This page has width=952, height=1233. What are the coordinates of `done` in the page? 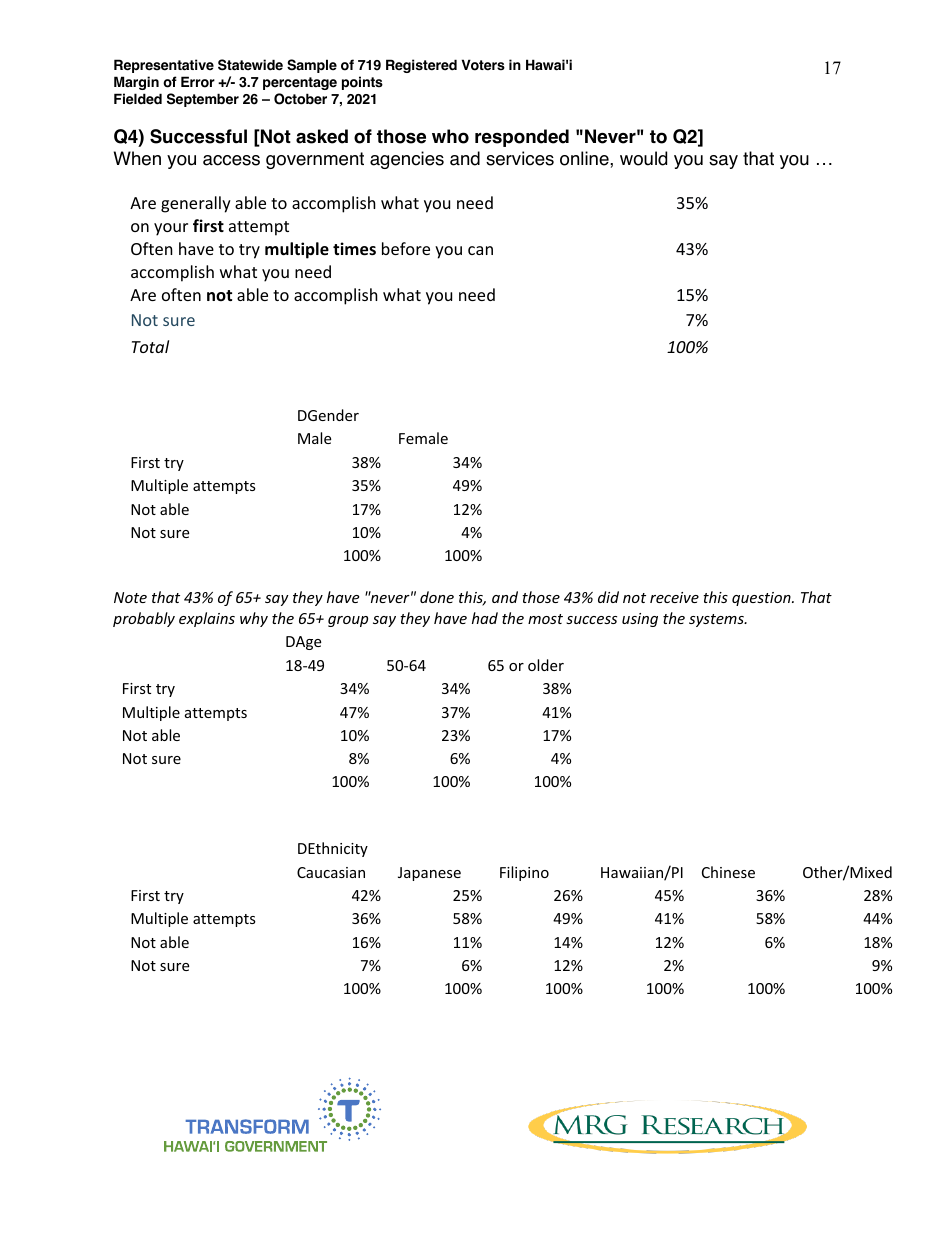 It's located at (437, 597).
